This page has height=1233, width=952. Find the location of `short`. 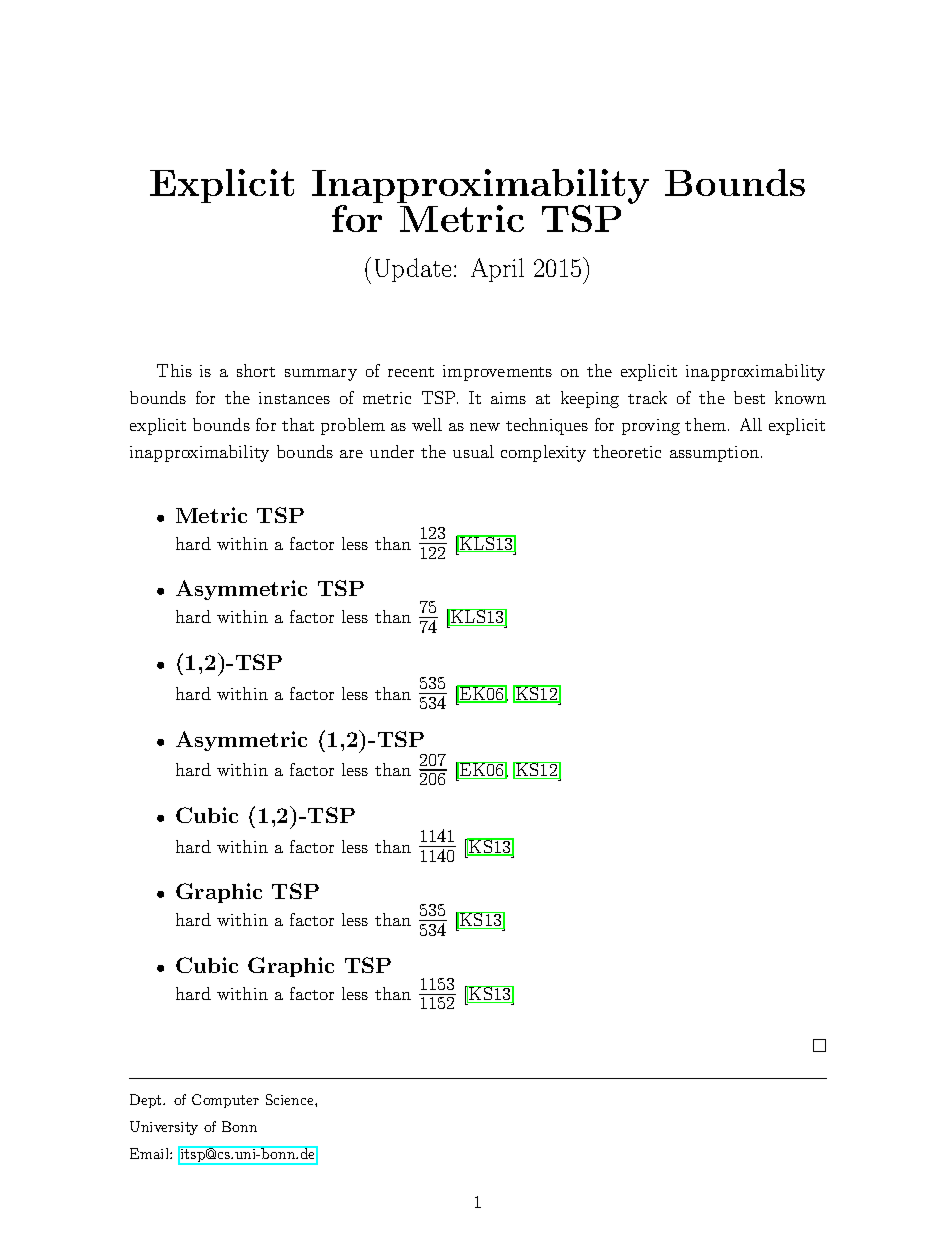

short is located at coordinates (256, 370).
